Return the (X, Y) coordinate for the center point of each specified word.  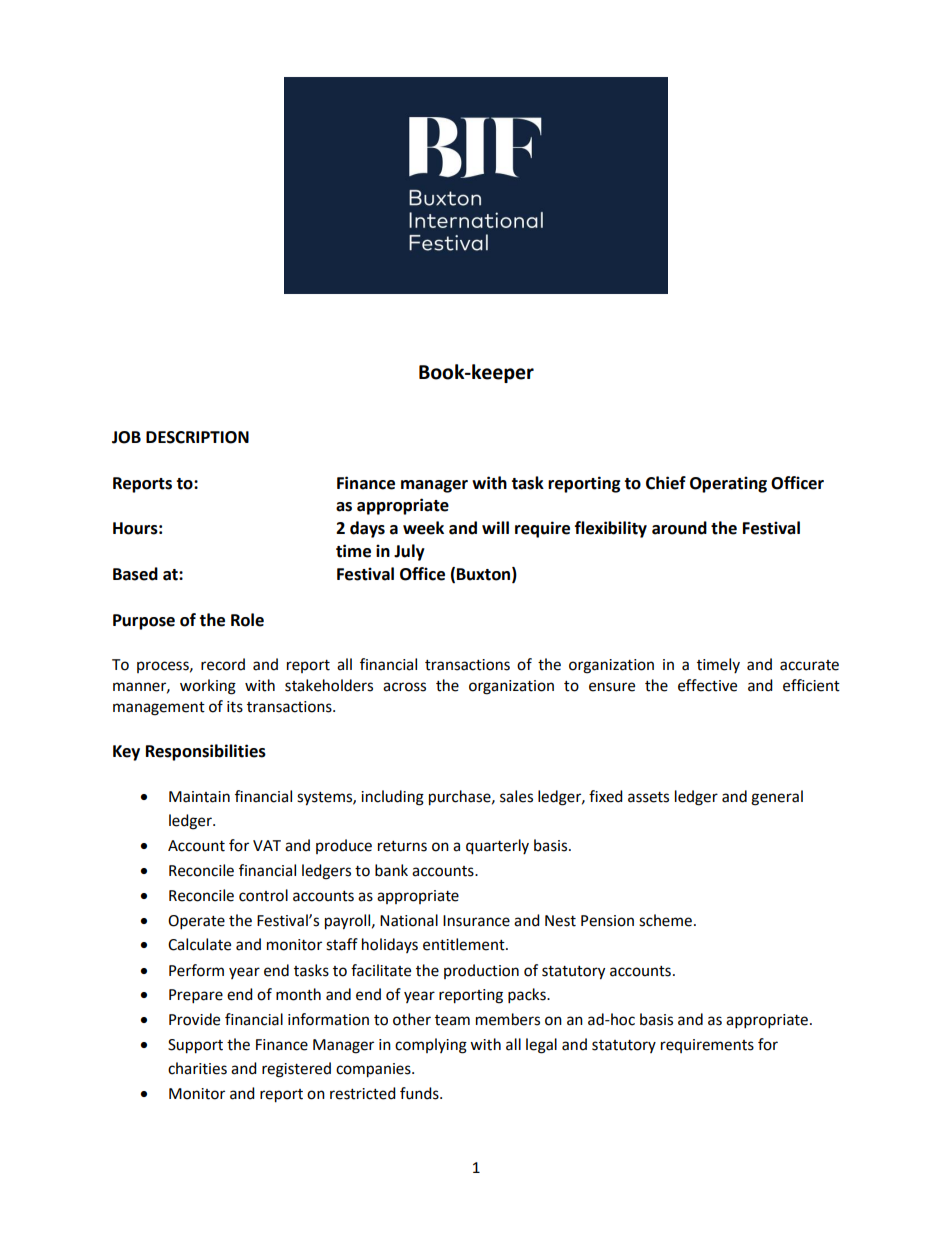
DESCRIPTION (197, 437)
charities (197, 1068)
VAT (267, 845)
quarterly (497, 847)
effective (707, 685)
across (404, 687)
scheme (665, 920)
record (223, 664)
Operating (728, 484)
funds (420, 1093)
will (495, 527)
